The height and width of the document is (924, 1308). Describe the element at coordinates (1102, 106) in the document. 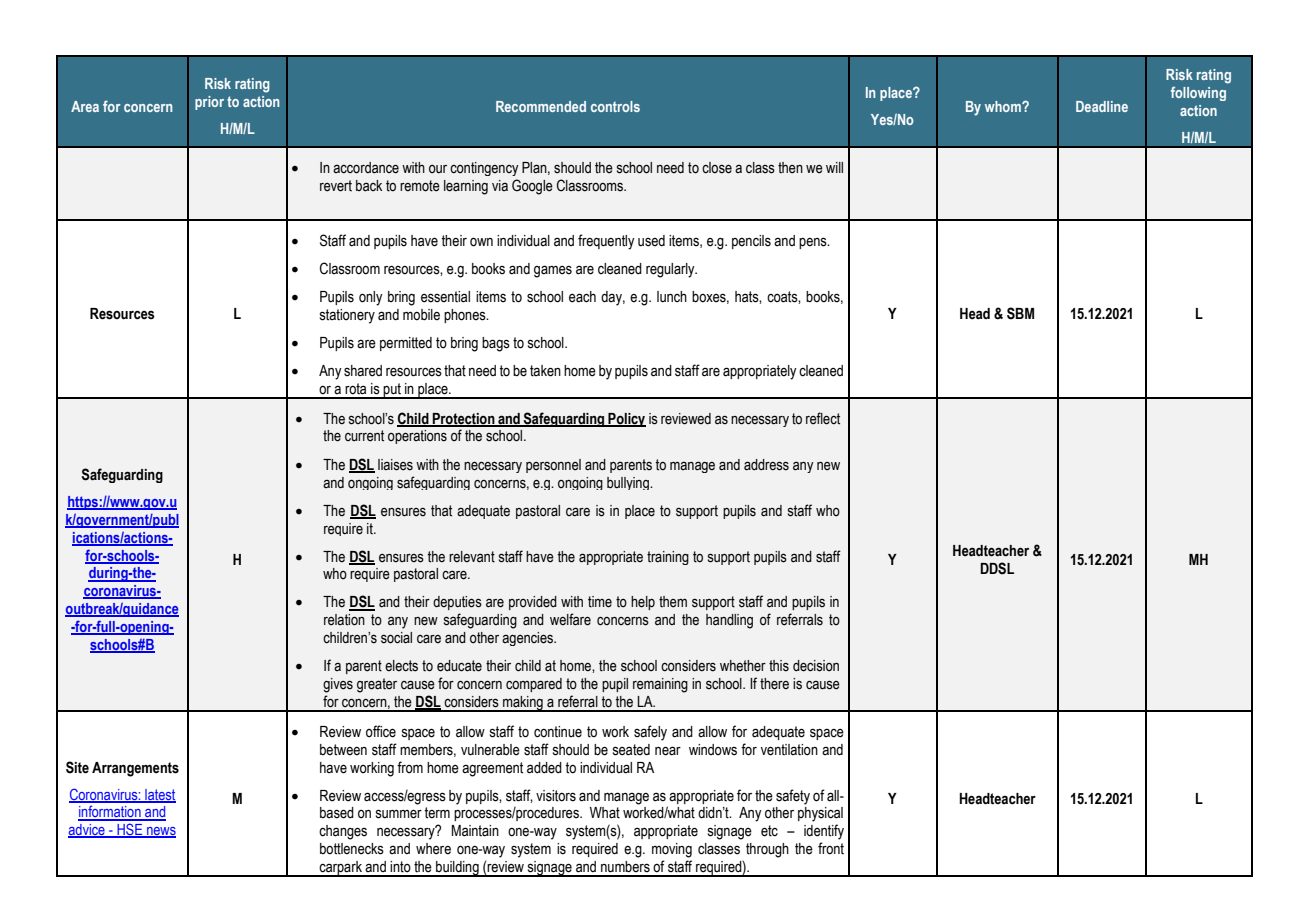

I see `Deadline` at that location.
